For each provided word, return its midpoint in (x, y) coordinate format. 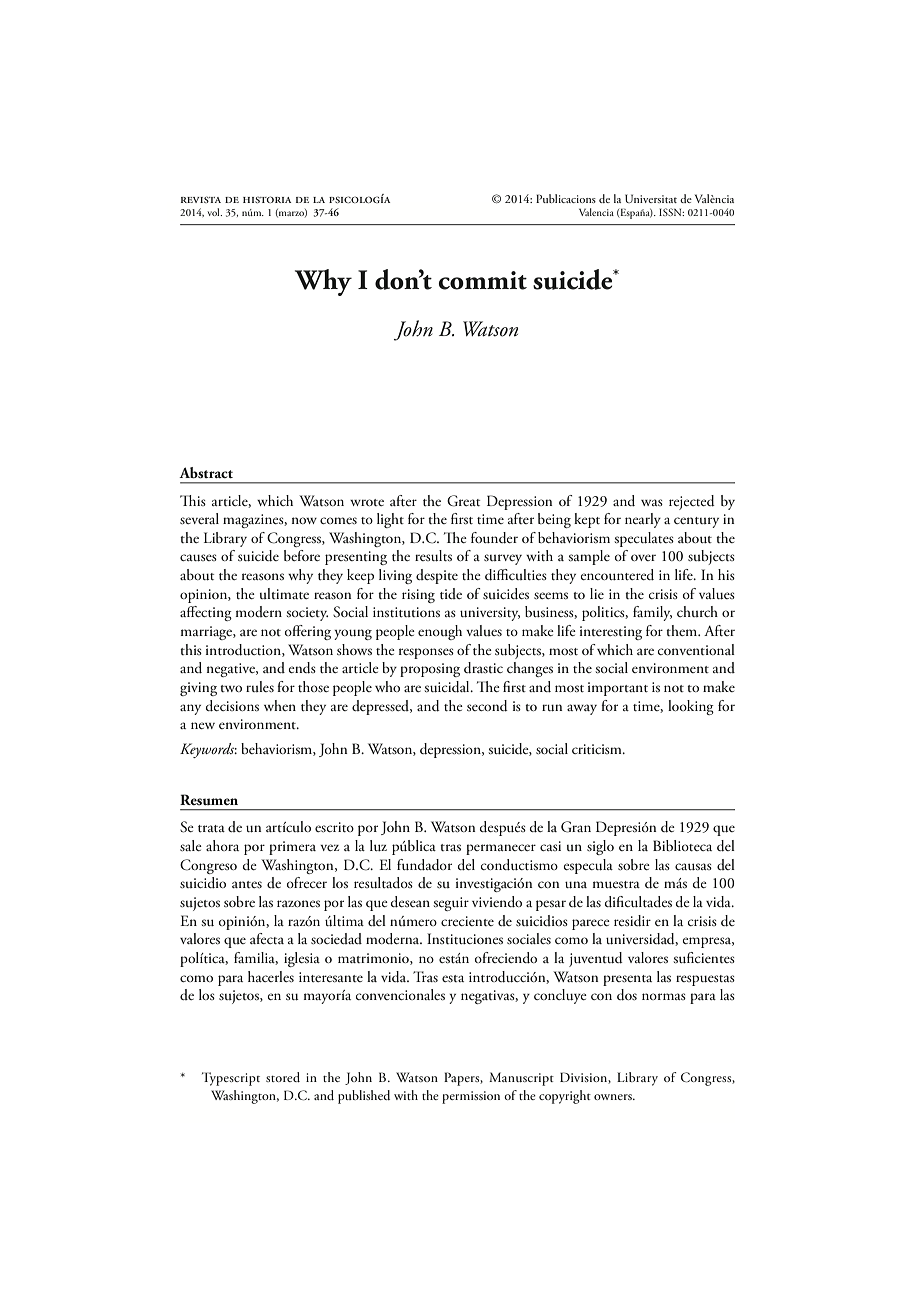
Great (463, 501)
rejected (692, 502)
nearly (643, 520)
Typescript (231, 1079)
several (199, 518)
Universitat (651, 198)
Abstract (206, 473)
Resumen (209, 799)
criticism (598, 749)
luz (378, 845)
